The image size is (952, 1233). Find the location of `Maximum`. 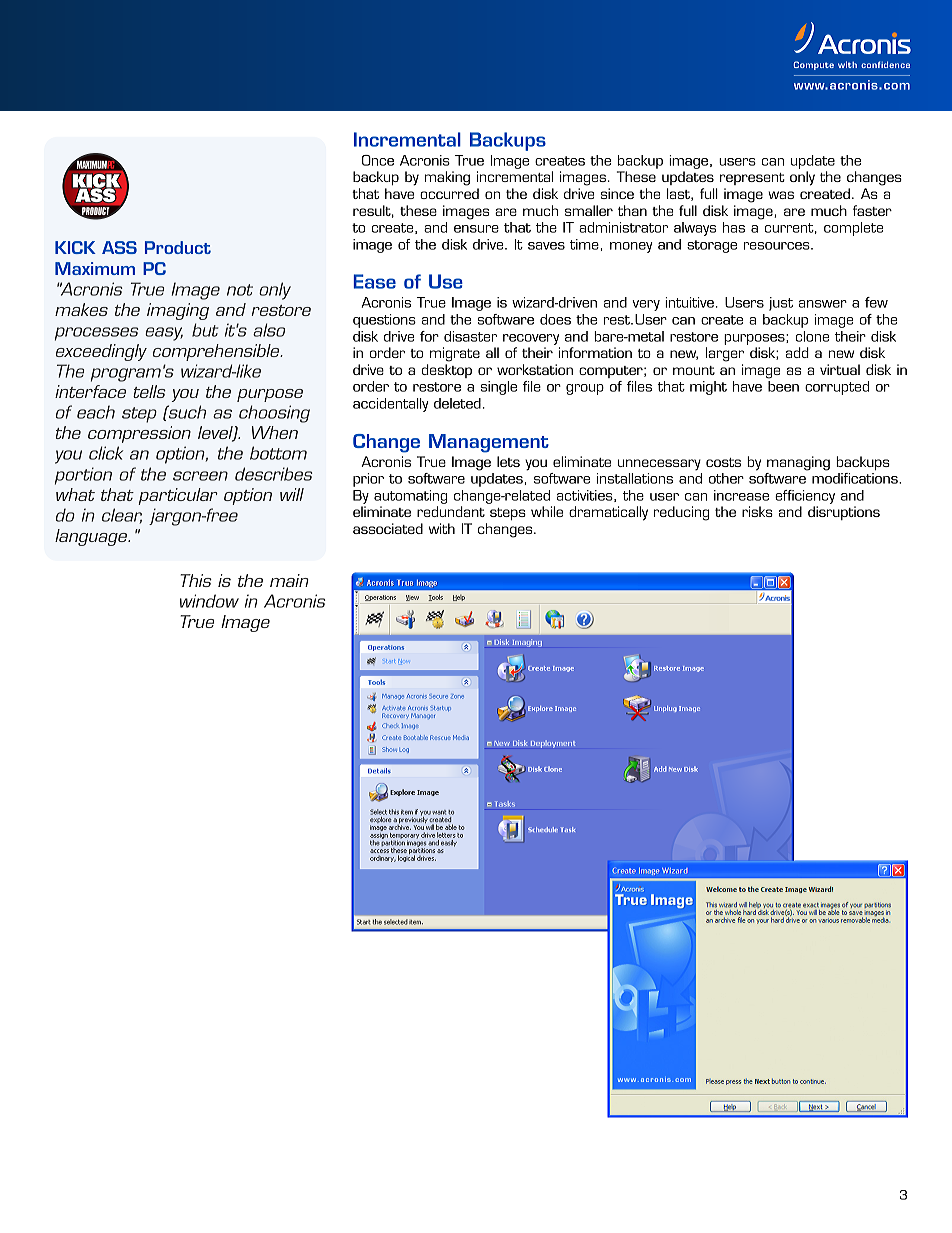

Maximum is located at coordinates (95, 268).
